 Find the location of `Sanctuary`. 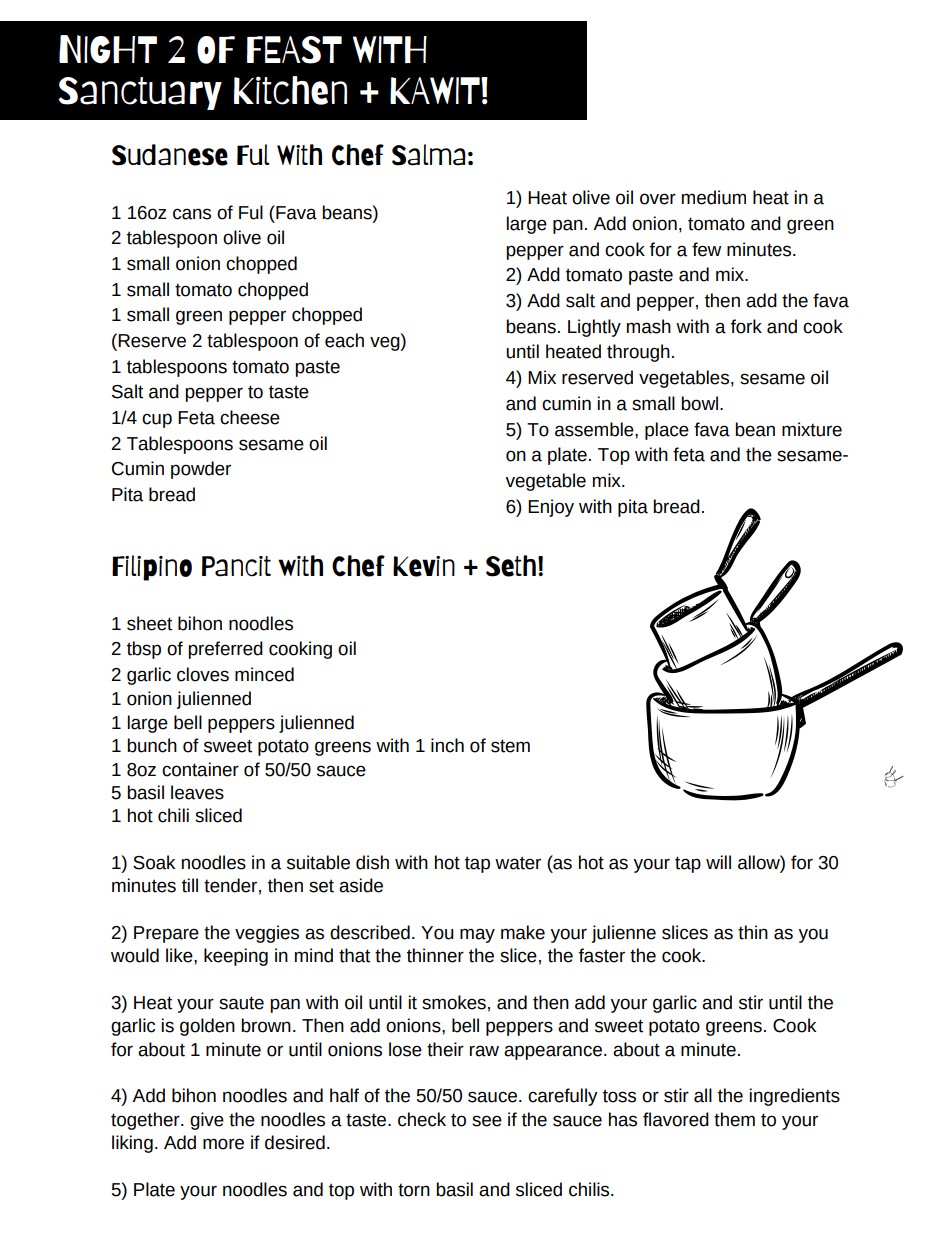

Sanctuary is located at coordinates (140, 93).
